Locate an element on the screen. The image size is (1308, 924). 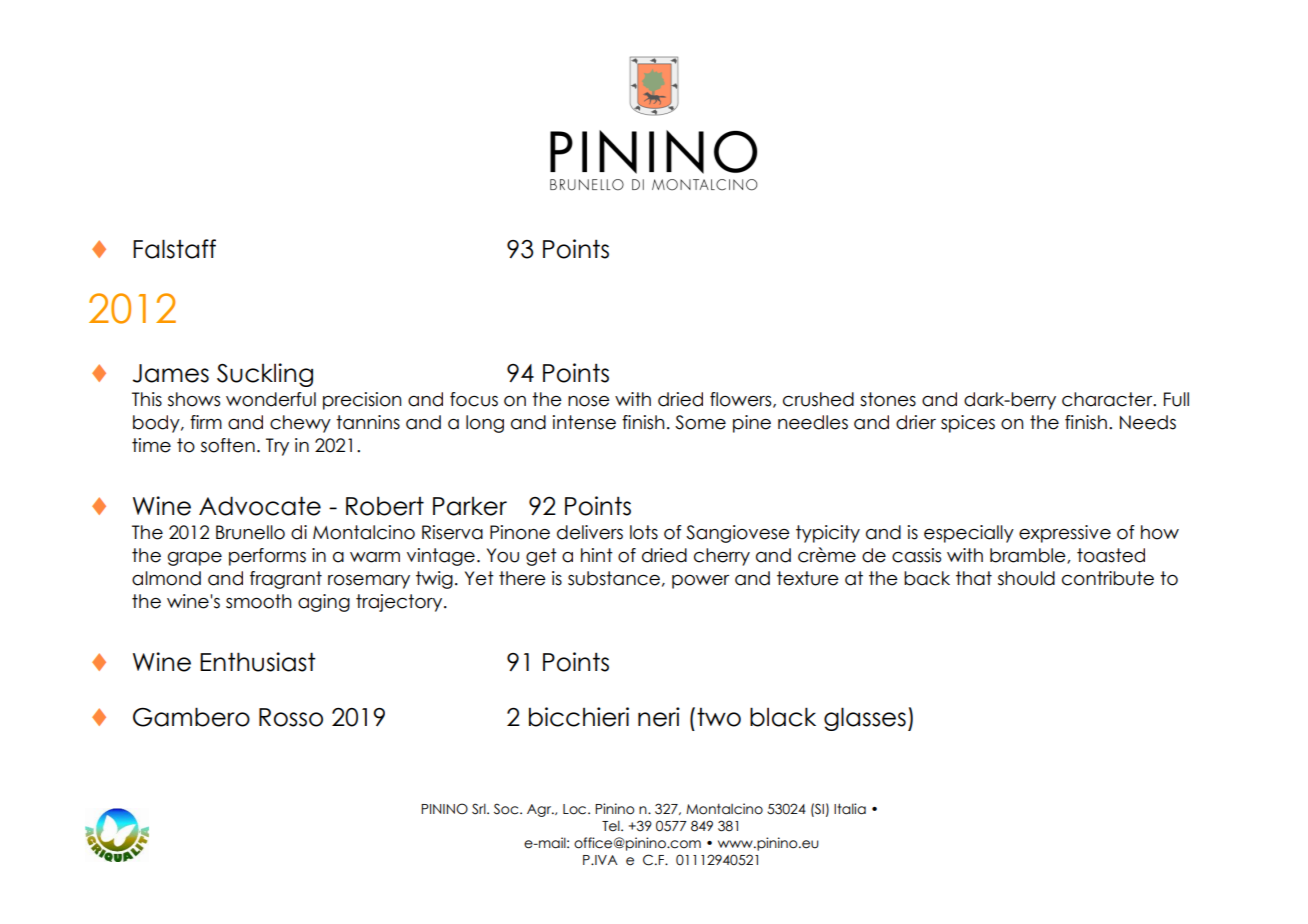
two is located at coordinates (719, 717).
